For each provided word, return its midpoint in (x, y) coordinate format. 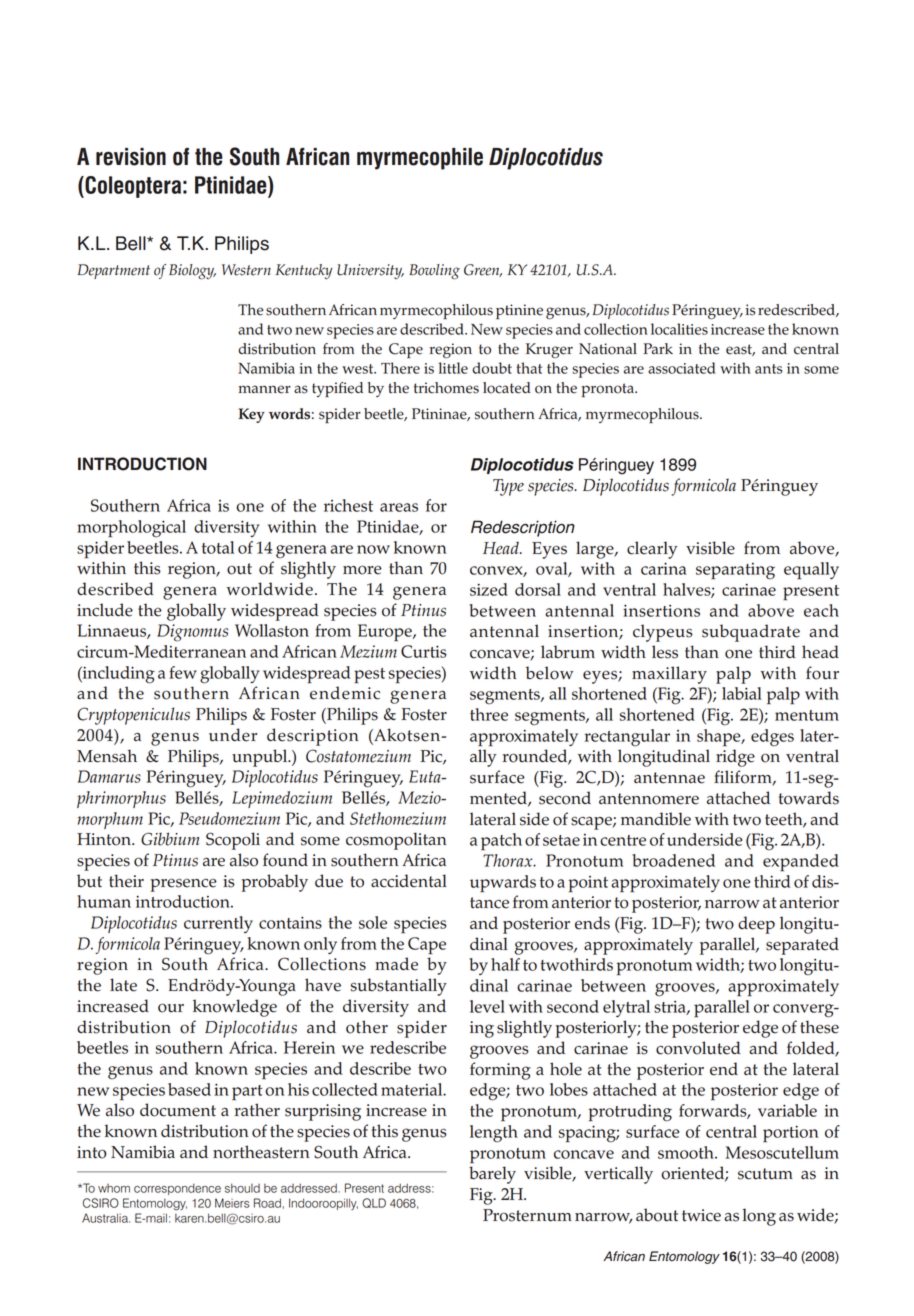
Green (483, 270)
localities (679, 329)
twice (701, 1215)
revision (131, 157)
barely (492, 1175)
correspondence (177, 1189)
